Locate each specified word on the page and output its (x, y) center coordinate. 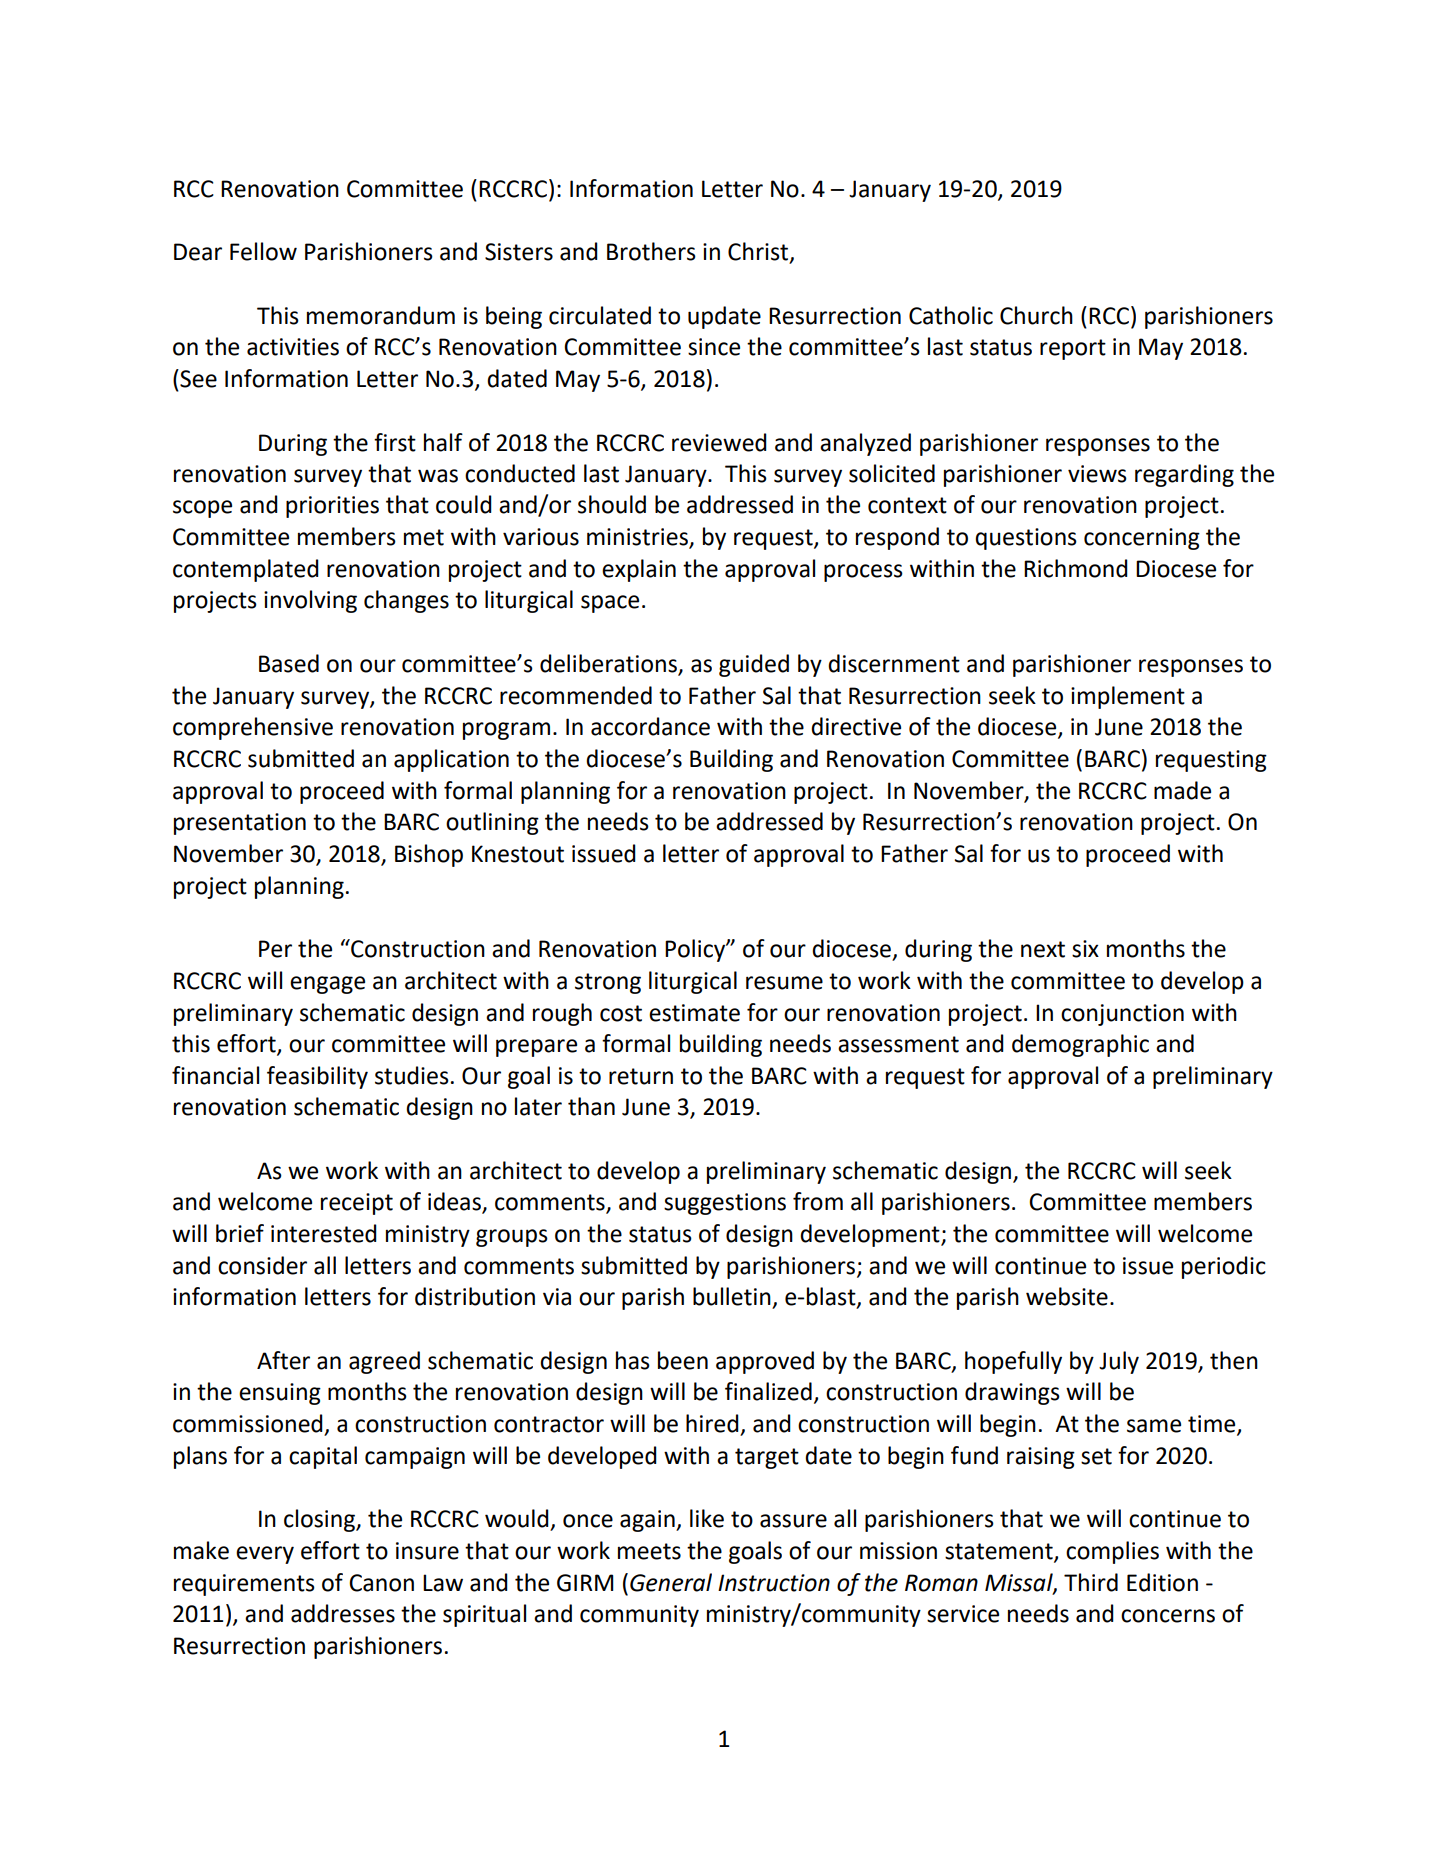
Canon (381, 1583)
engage (327, 985)
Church (1036, 315)
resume (784, 983)
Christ (759, 252)
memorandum (381, 315)
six (1085, 949)
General (671, 1582)
